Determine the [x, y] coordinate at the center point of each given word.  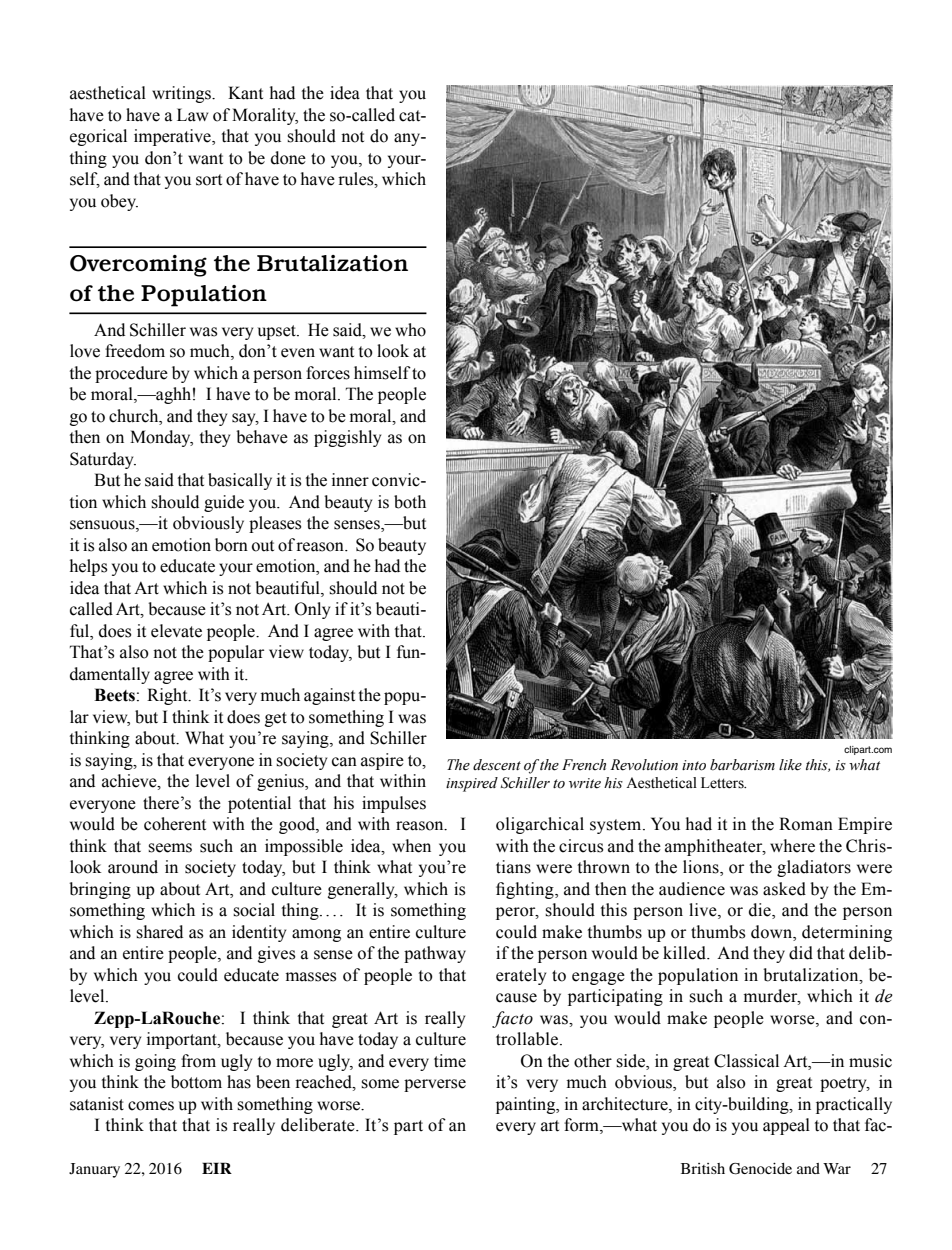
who [410, 330]
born [231, 545]
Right [168, 696]
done [288, 158]
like [790, 765]
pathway [435, 954]
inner [350, 480]
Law [192, 115]
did [801, 953]
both [410, 502]
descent [497, 765]
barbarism [742, 765]
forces [328, 373]
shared [159, 932]
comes [151, 1106]
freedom [135, 351]
